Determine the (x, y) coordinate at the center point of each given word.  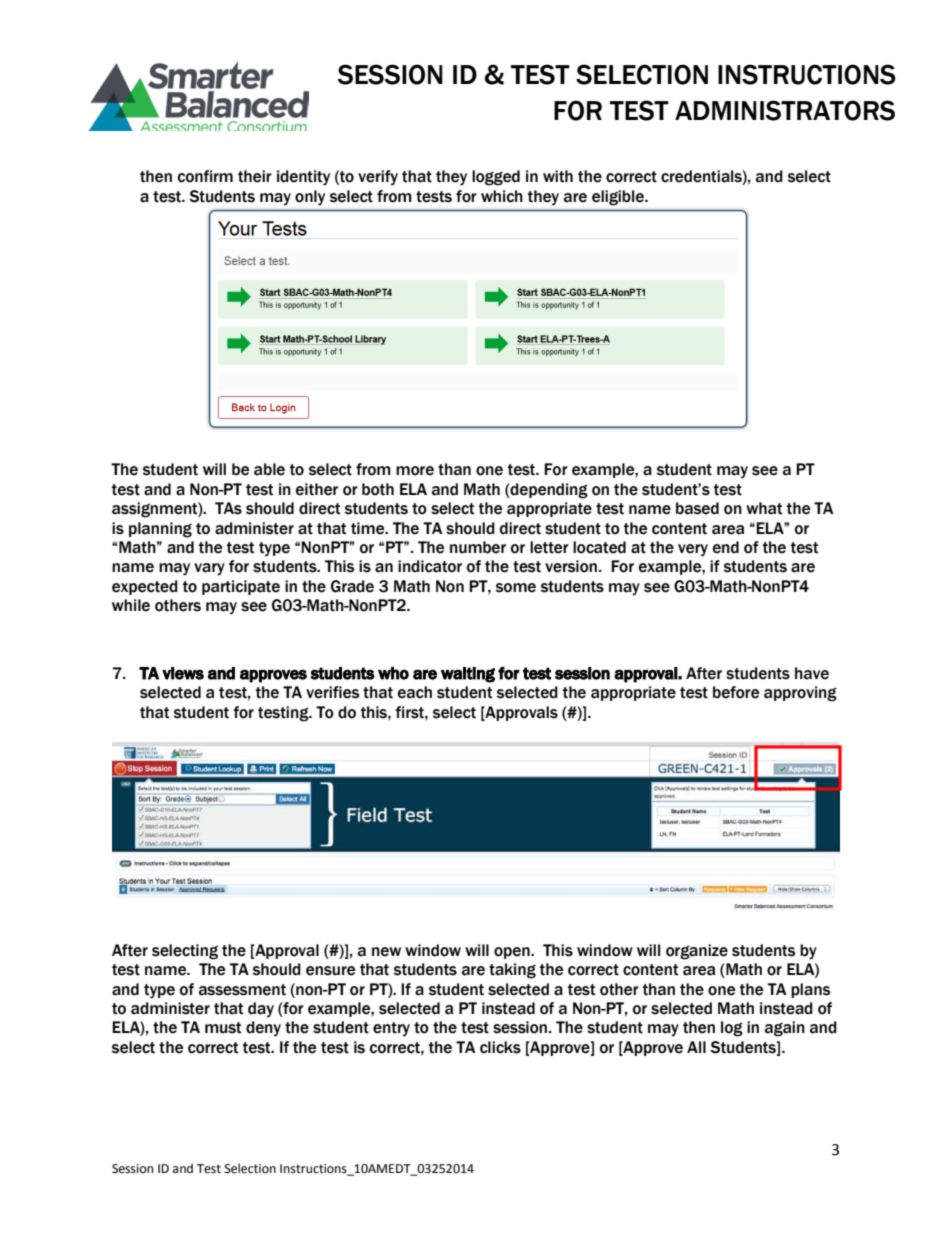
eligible (619, 198)
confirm (205, 176)
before (736, 692)
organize (697, 952)
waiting (468, 675)
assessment (242, 990)
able (269, 469)
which (502, 196)
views (183, 673)
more (415, 471)
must (223, 1028)
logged (496, 178)
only (310, 198)
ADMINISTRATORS (785, 110)
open (513, 953)
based (697, 508)
